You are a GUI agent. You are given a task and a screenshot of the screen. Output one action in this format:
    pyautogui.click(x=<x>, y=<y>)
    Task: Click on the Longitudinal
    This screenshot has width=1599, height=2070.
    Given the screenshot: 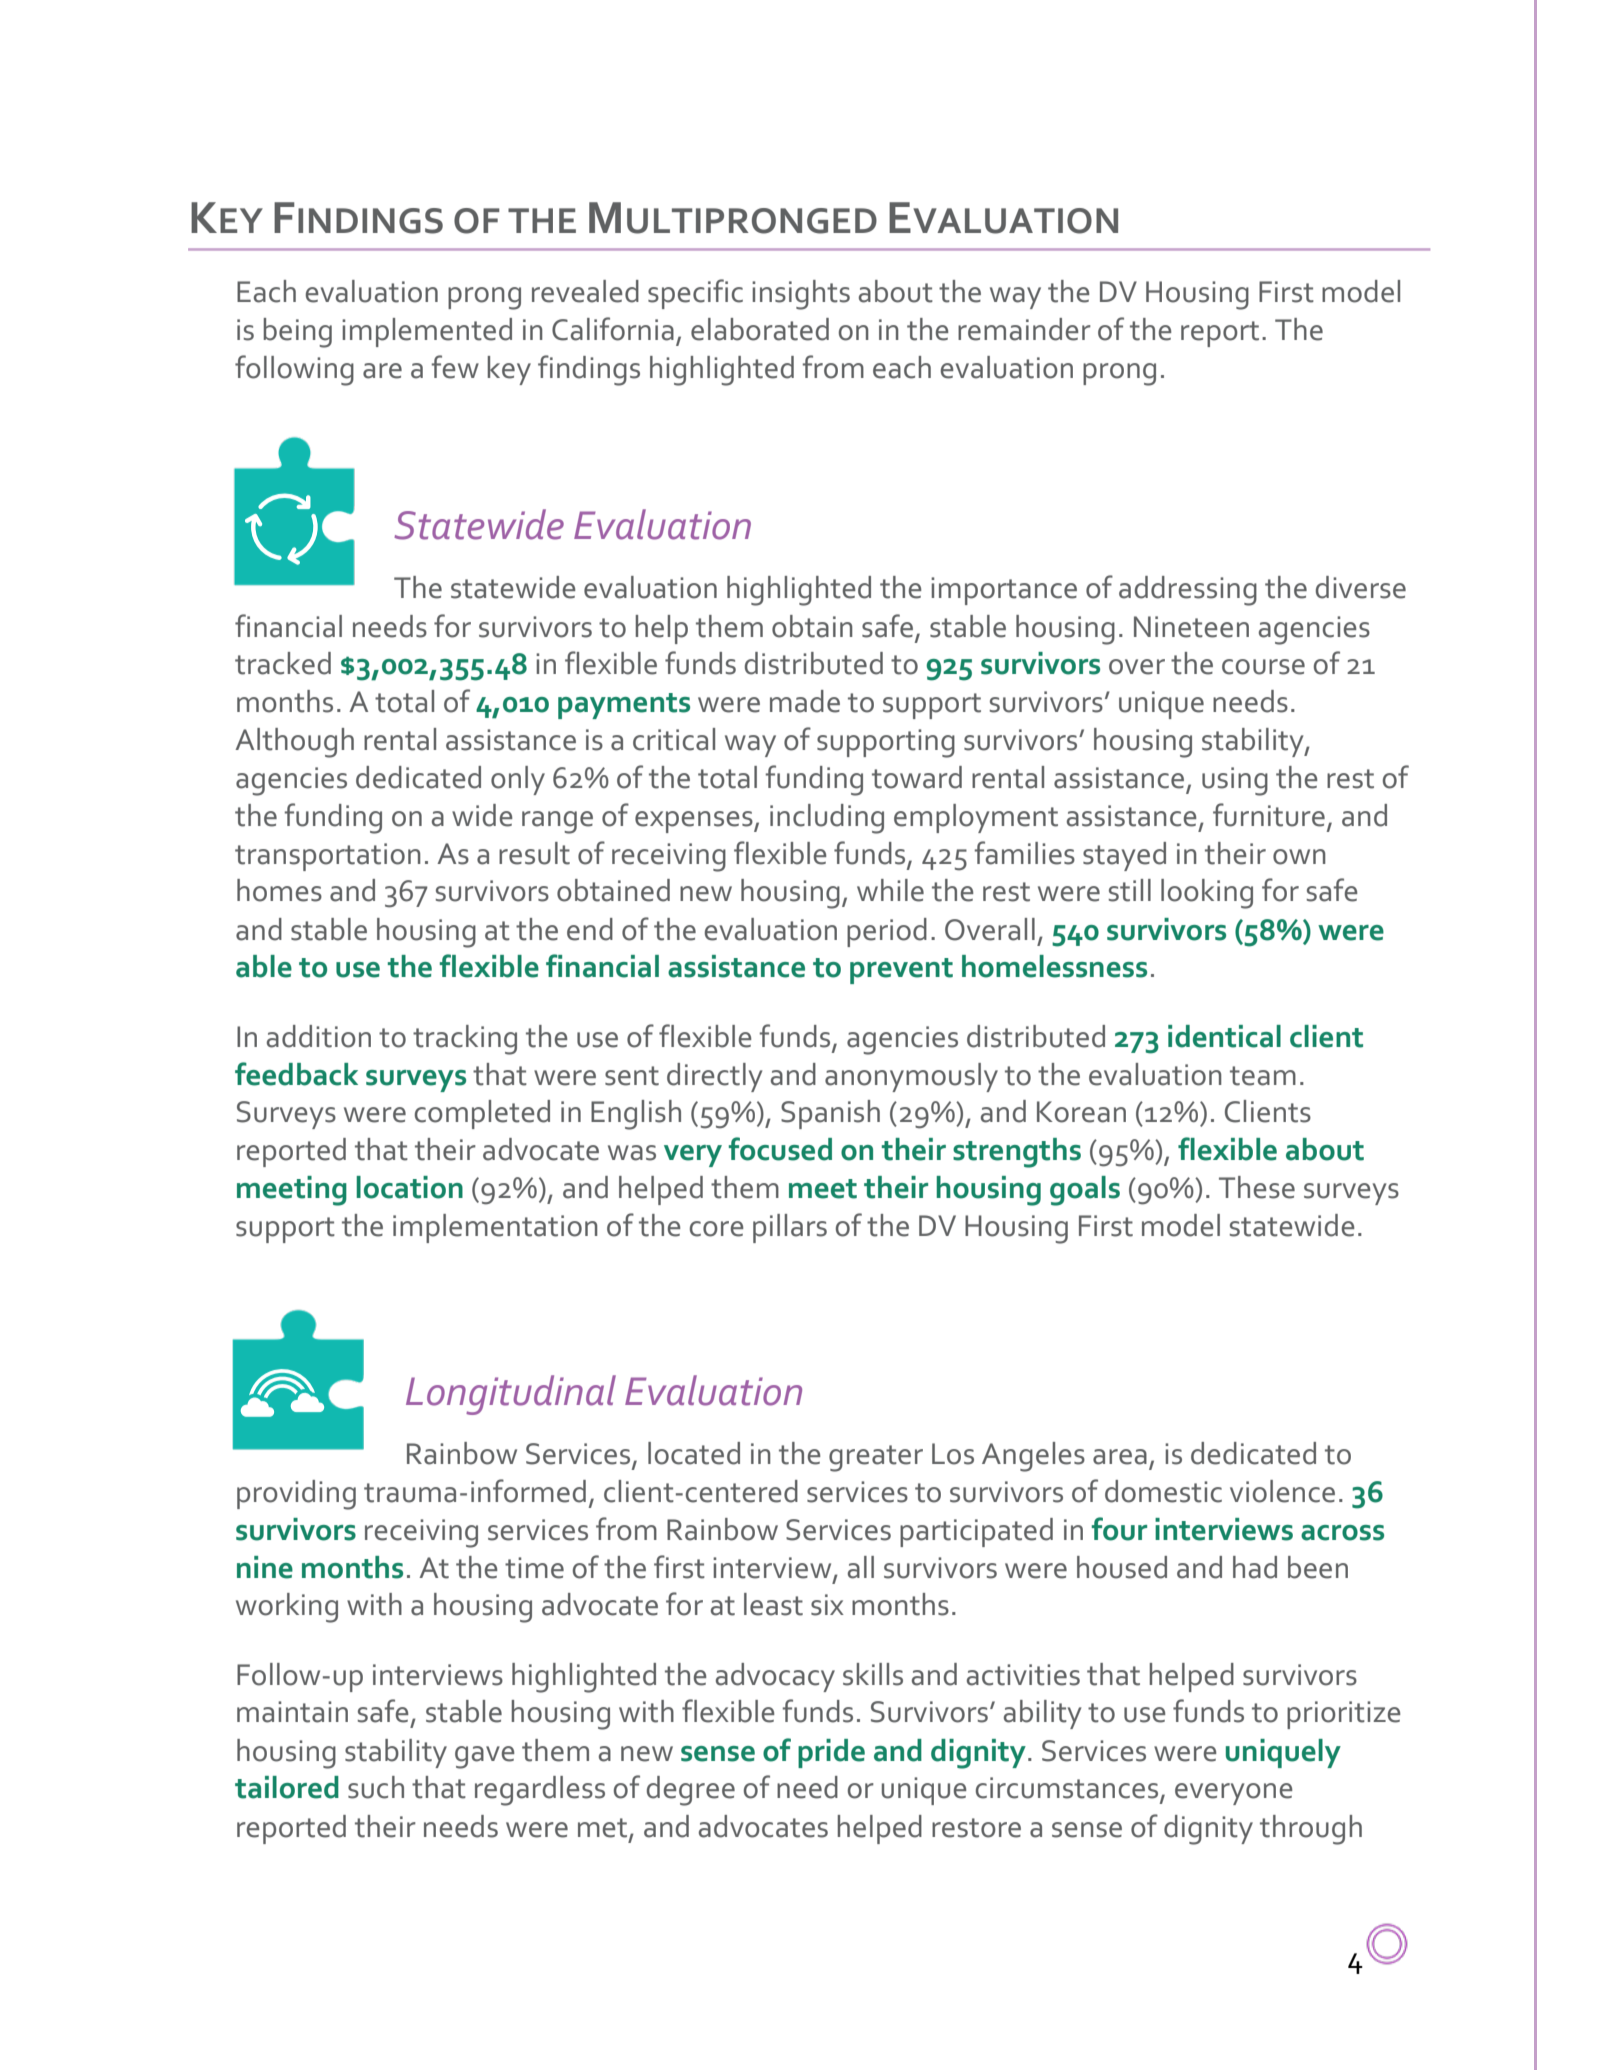 What is the action you would take?
    pyautogui.click(x=511, y=1395)
